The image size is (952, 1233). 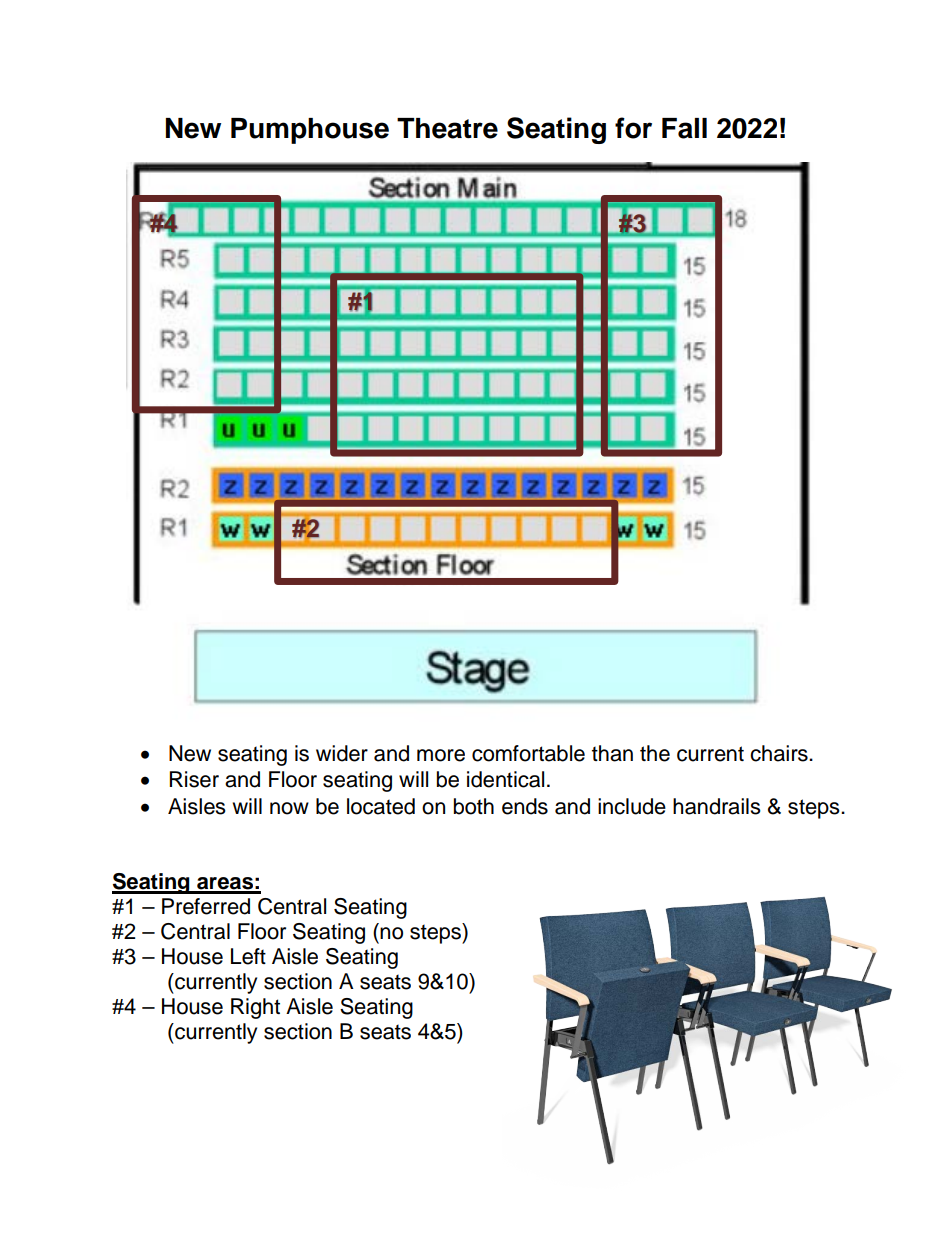 What do you see at coordinates (447, 128) in the image?
I see `Theatre` at bounding box center [447, 128].
